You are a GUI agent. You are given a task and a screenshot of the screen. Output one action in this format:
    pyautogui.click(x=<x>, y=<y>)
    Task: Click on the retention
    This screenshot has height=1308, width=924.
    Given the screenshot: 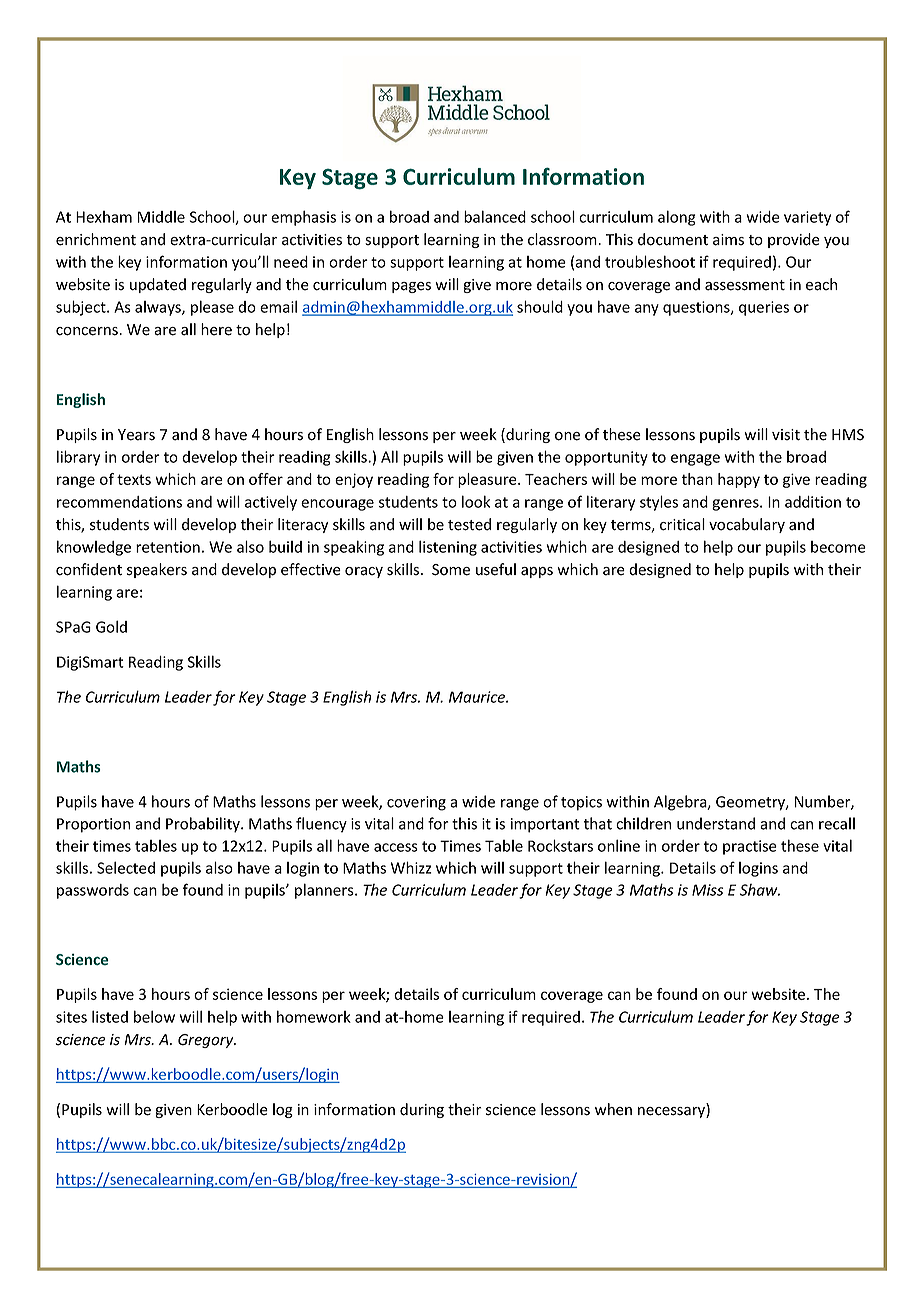 What is the action you would take?
    pyautogui.click(x=168, y=547)
